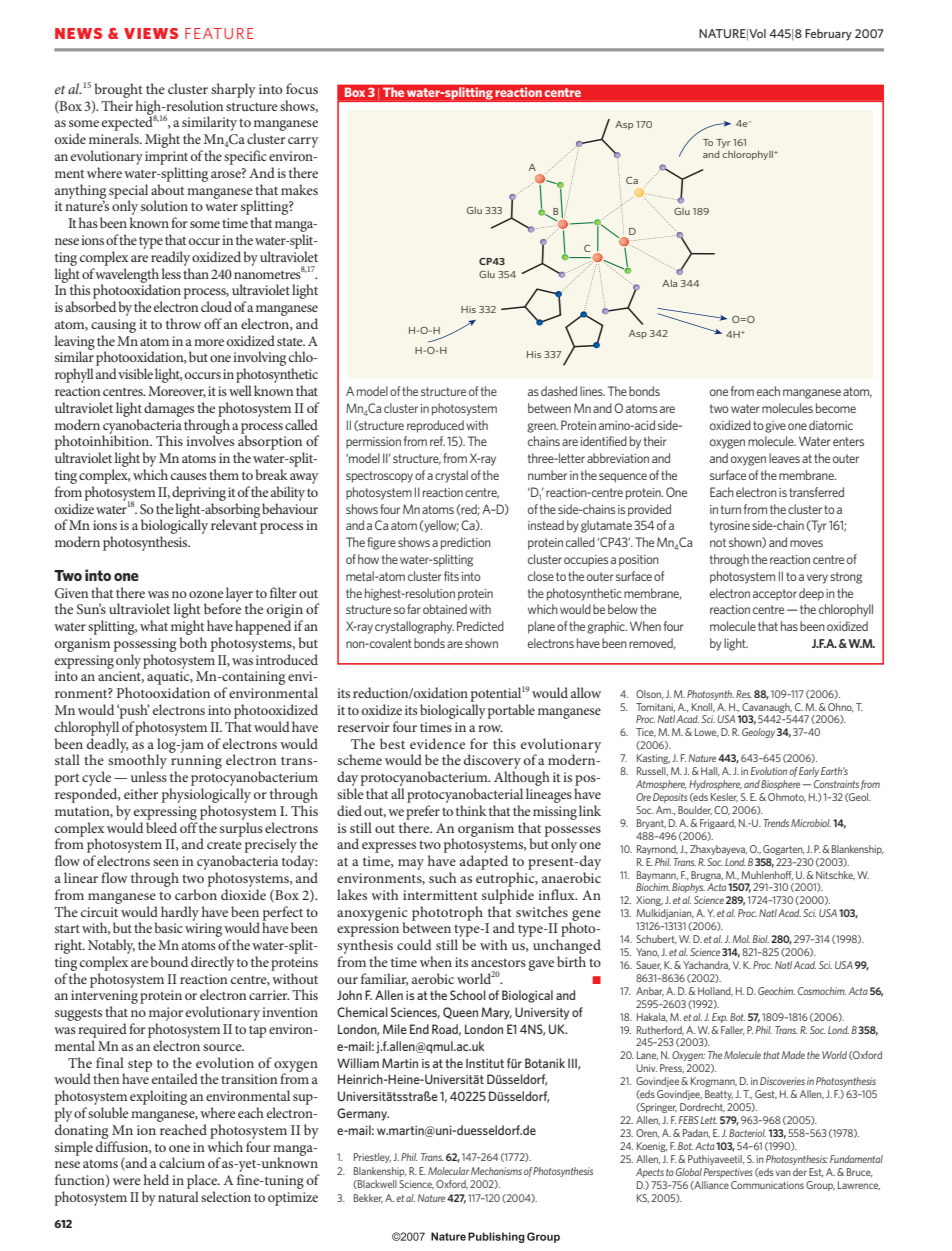  Describe the element at coordinates (775, 595) in the image. I see `acceptor` at that location.
